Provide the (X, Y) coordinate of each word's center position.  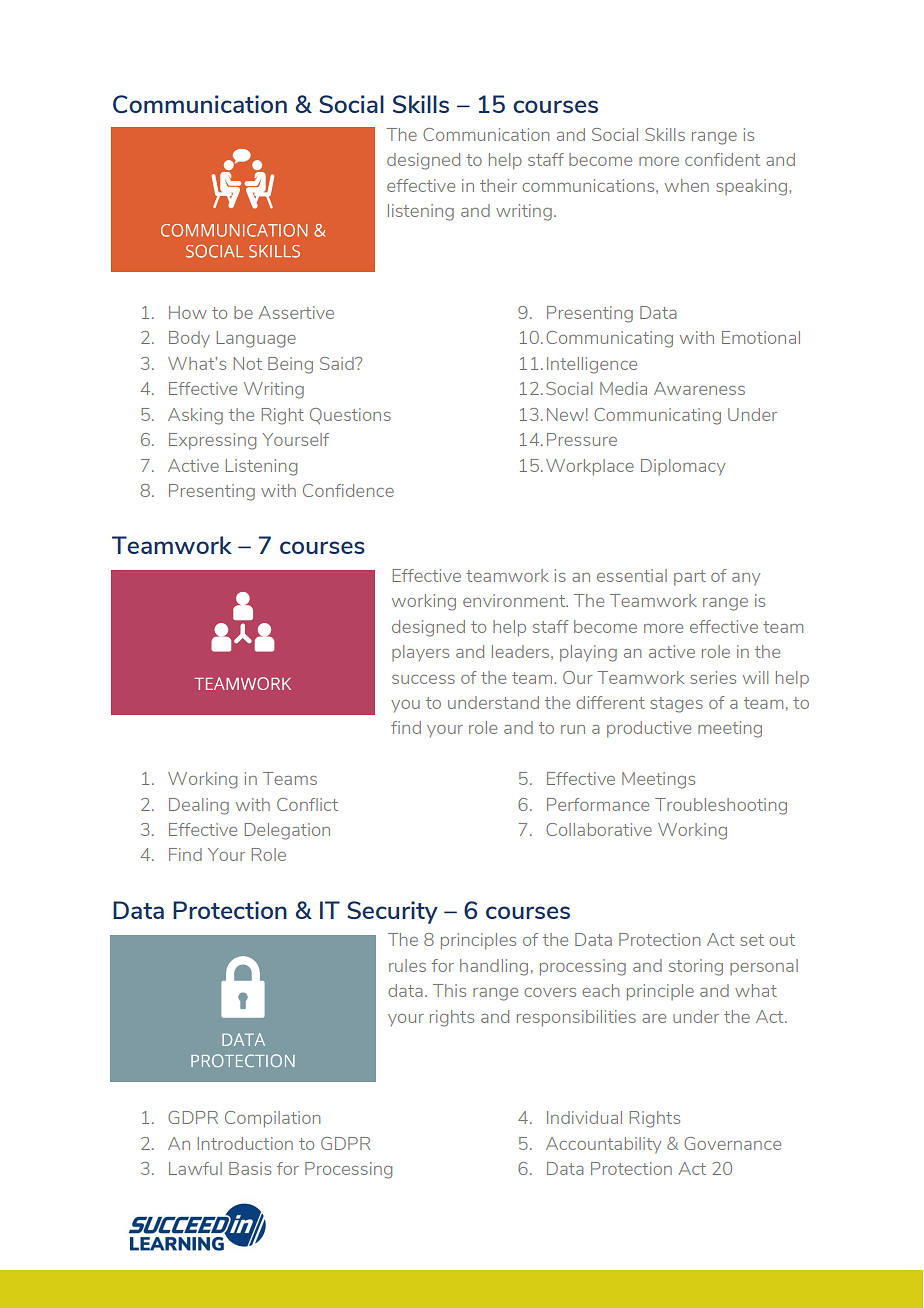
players (420, 653)
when (687, 185)
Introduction (245, 1143)
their (498, 185)
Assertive (296, 312)
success (423, 679)
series (713, 677)
